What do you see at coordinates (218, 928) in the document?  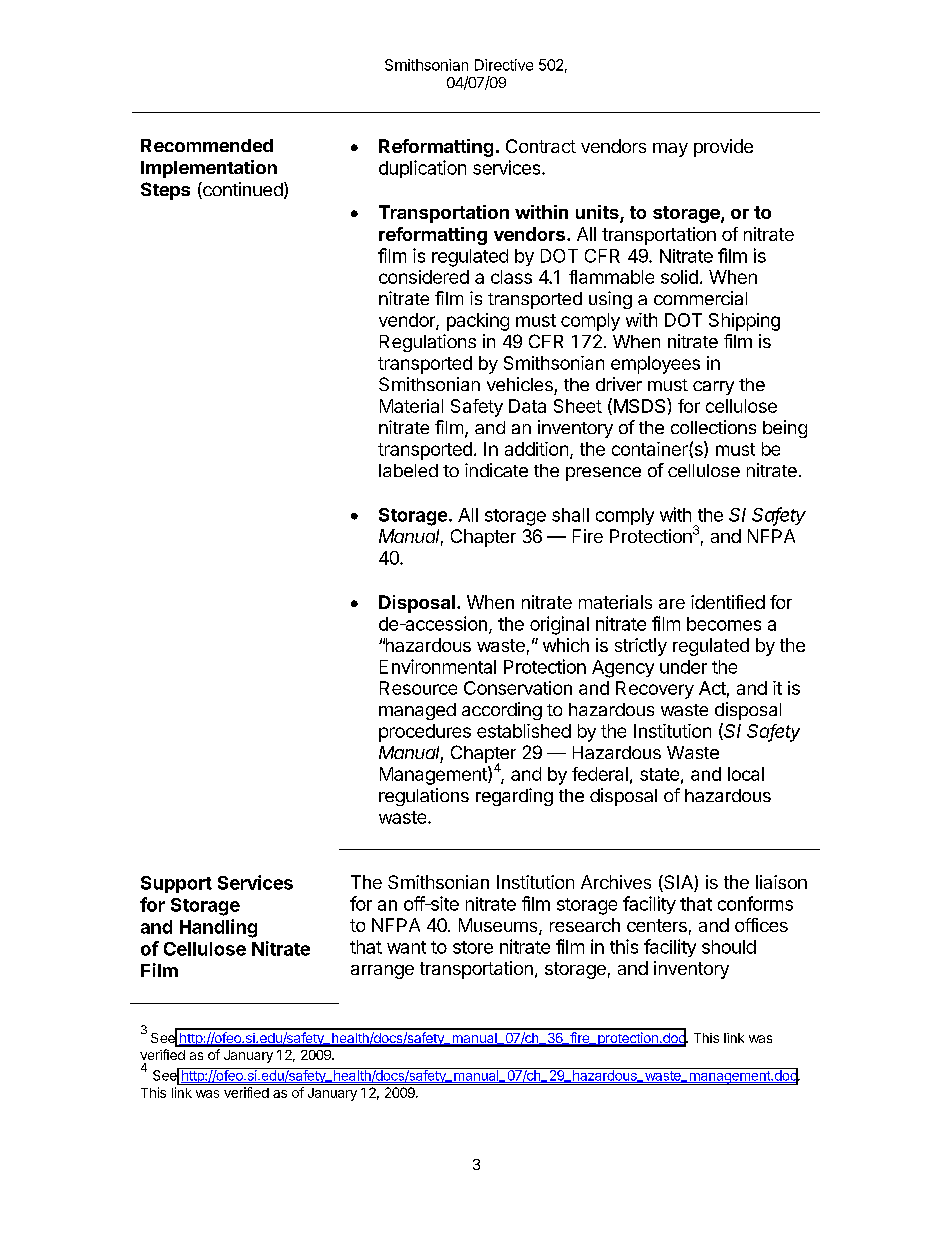 I see `Handling` at bounding box center [218, 928].
